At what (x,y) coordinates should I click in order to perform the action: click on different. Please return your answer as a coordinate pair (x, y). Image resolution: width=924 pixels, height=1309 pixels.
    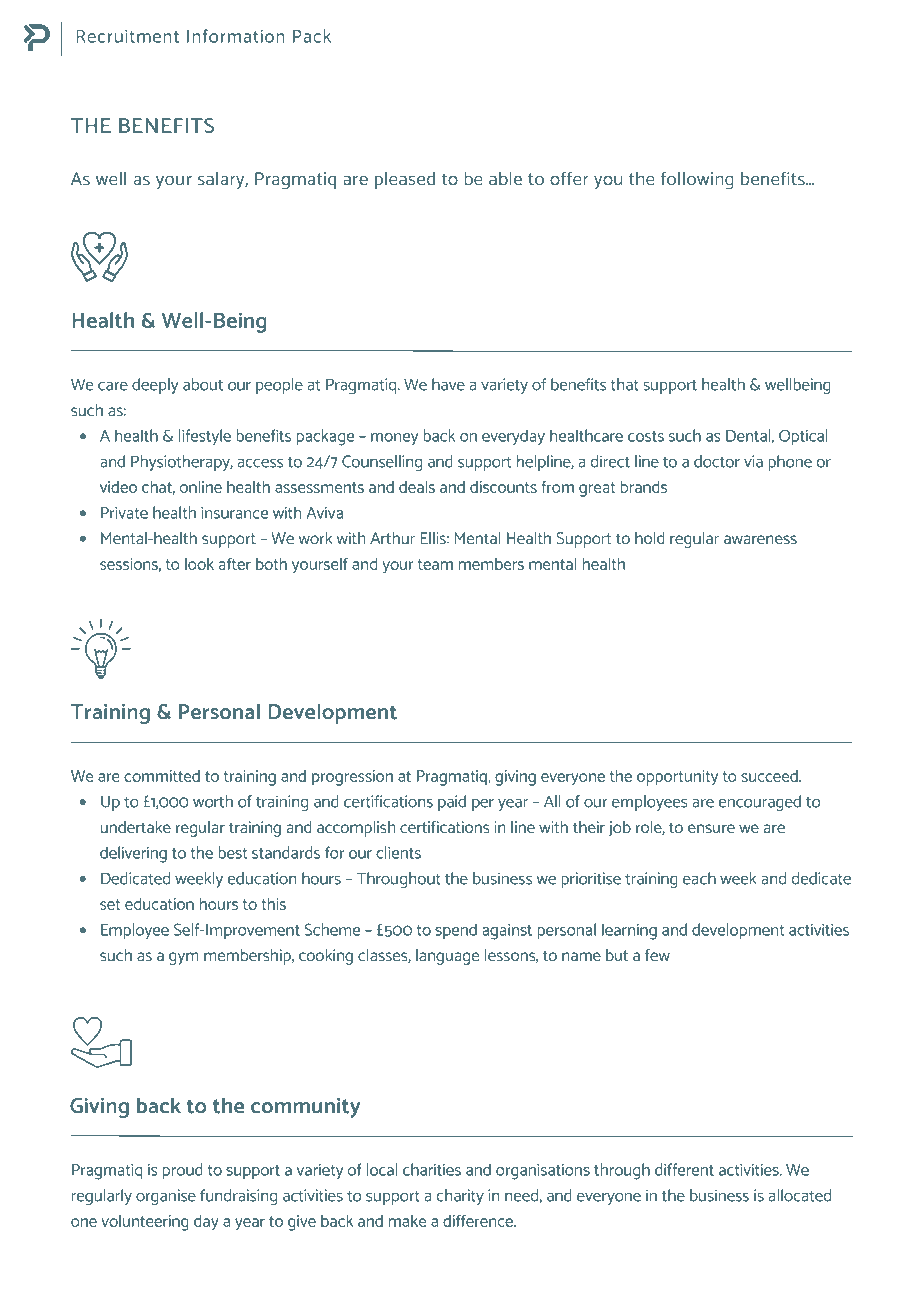
    Looking at the image, I should click on (684, 1169).
